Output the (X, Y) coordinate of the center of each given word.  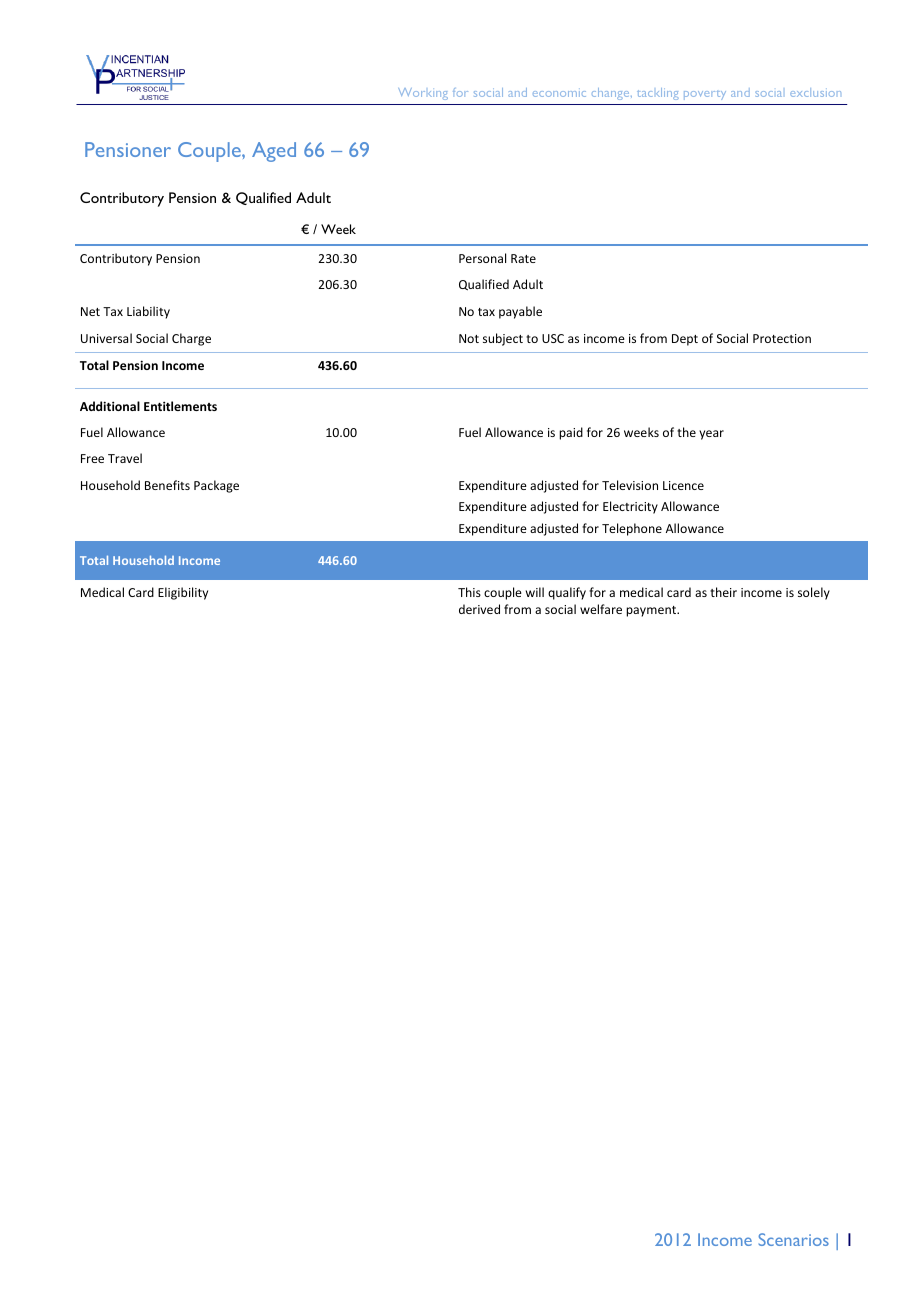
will (535, 592)
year (711, 435)
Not (469, 338)
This (469, 592)
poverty (705, 95)
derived (479, 609)
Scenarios (794, 1239)
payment (652, 611)
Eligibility (183, 593)
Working (423, 94)
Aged (274, 152)
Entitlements (180, 406)
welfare (601, 609)
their (723, 592)
